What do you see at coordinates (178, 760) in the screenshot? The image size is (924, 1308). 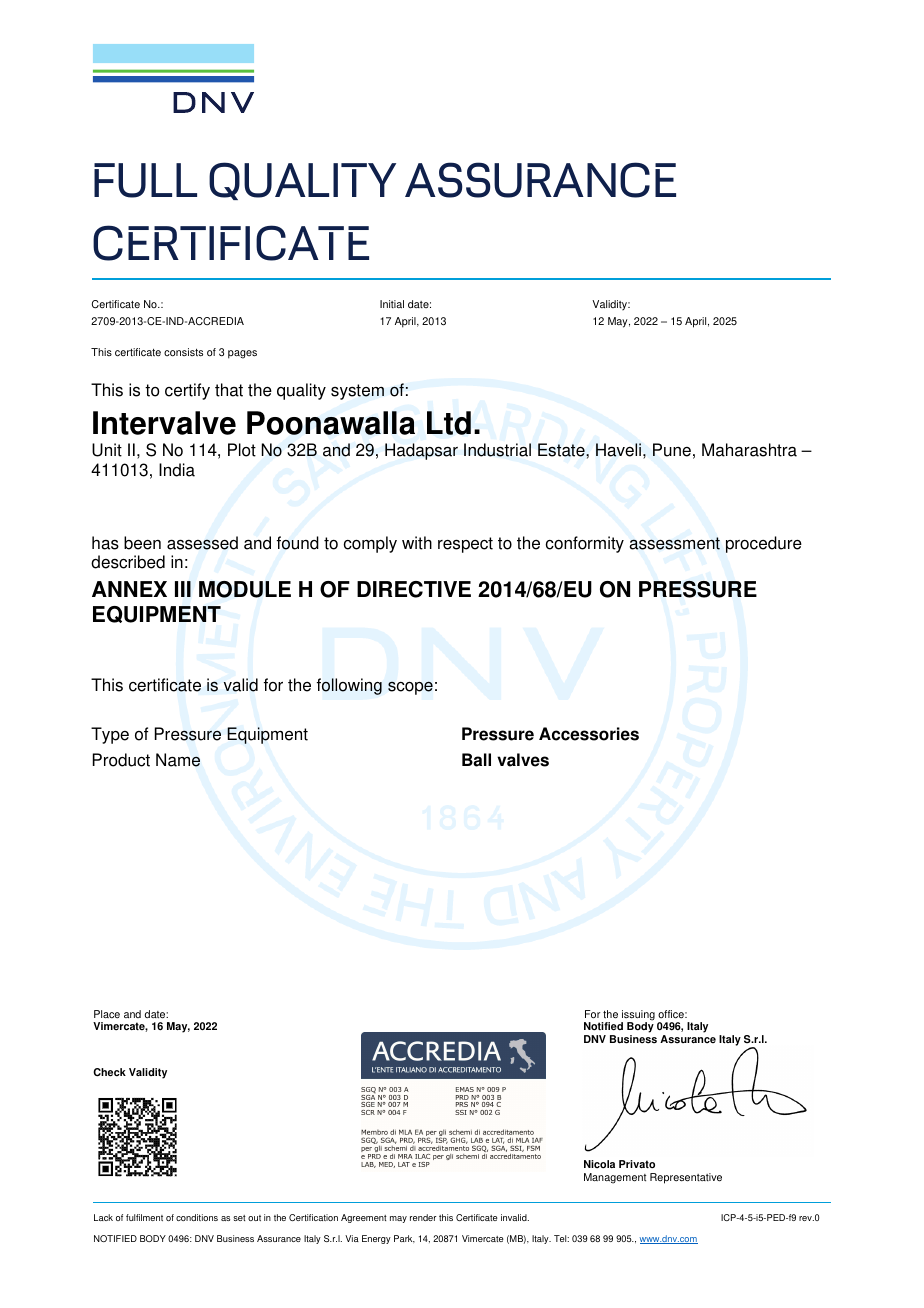 I see `Name` at bounding box center [178, 760].
